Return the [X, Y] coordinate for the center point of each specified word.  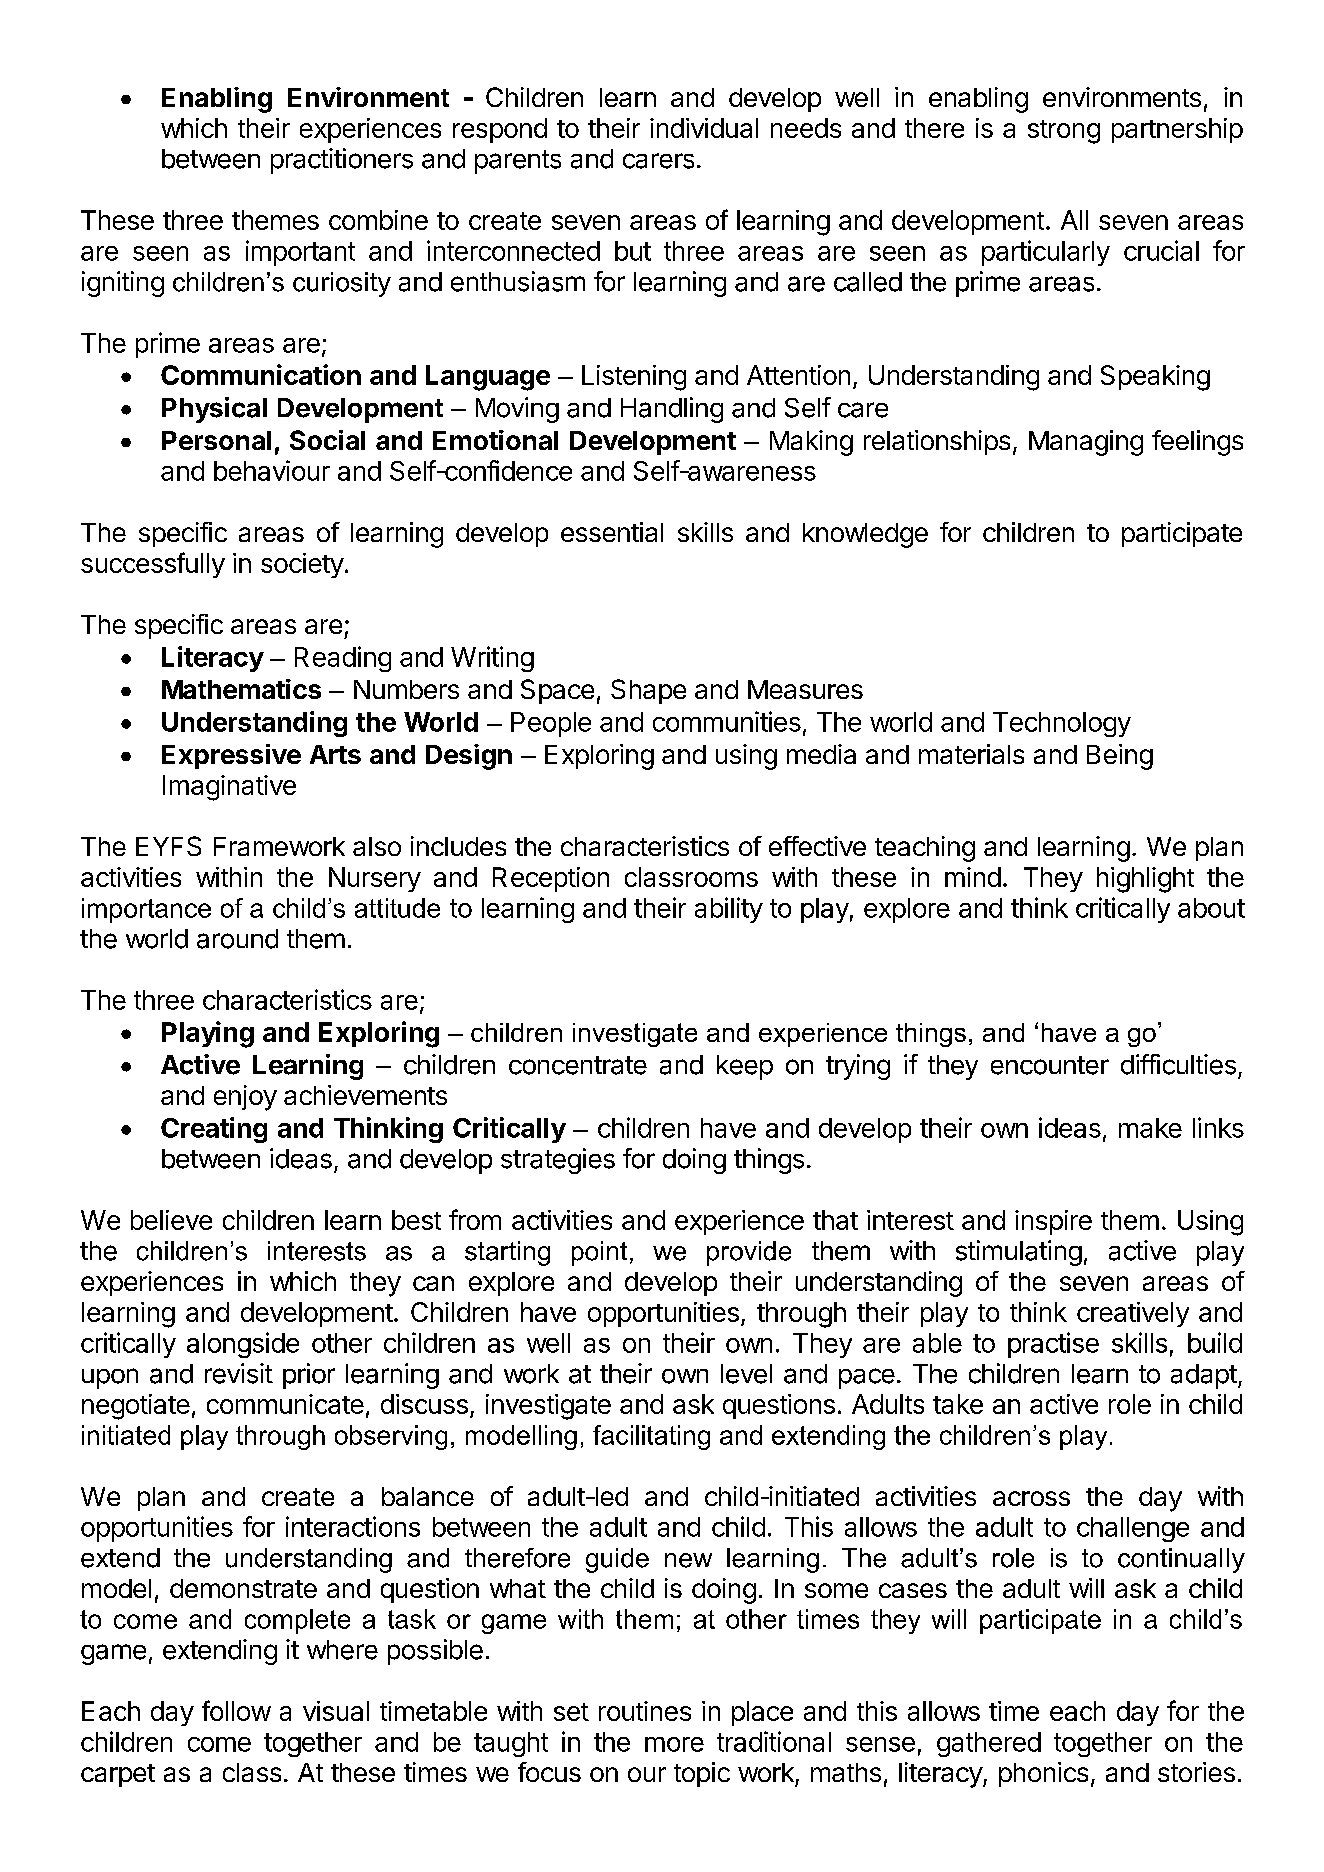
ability [729, 910]
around [237, 939]
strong [1064, 132]
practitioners [342, 161]
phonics [1043, 1774]
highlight [1145, 880]
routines [645, 1711]
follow [236, 1710]
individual [704, 128]
